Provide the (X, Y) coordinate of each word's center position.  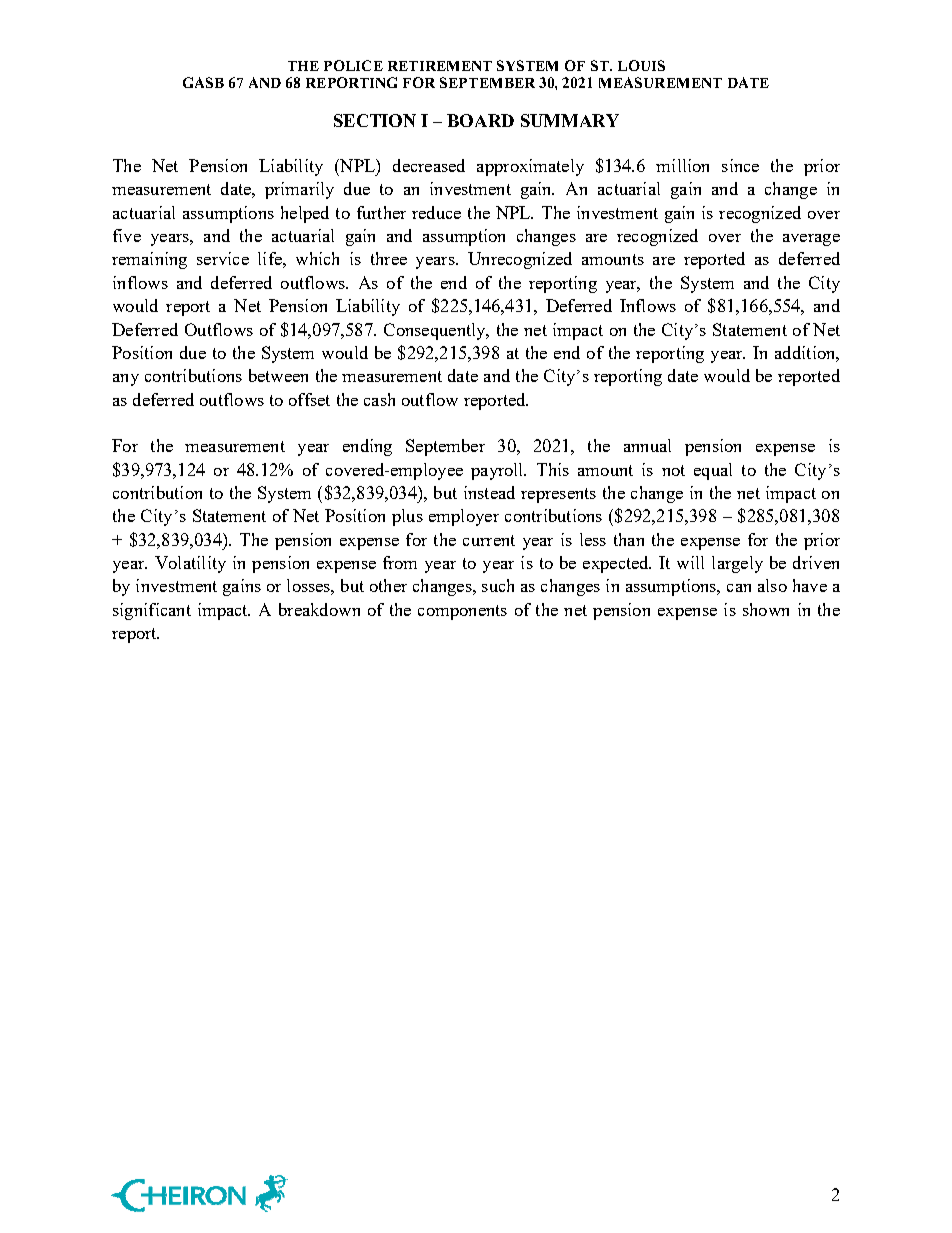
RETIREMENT (440, 66)
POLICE (353, 65)
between (278, 375)
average (811, 240)
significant (152, 611)
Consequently (436, 331)
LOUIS (641, 65)
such (498, 585)
